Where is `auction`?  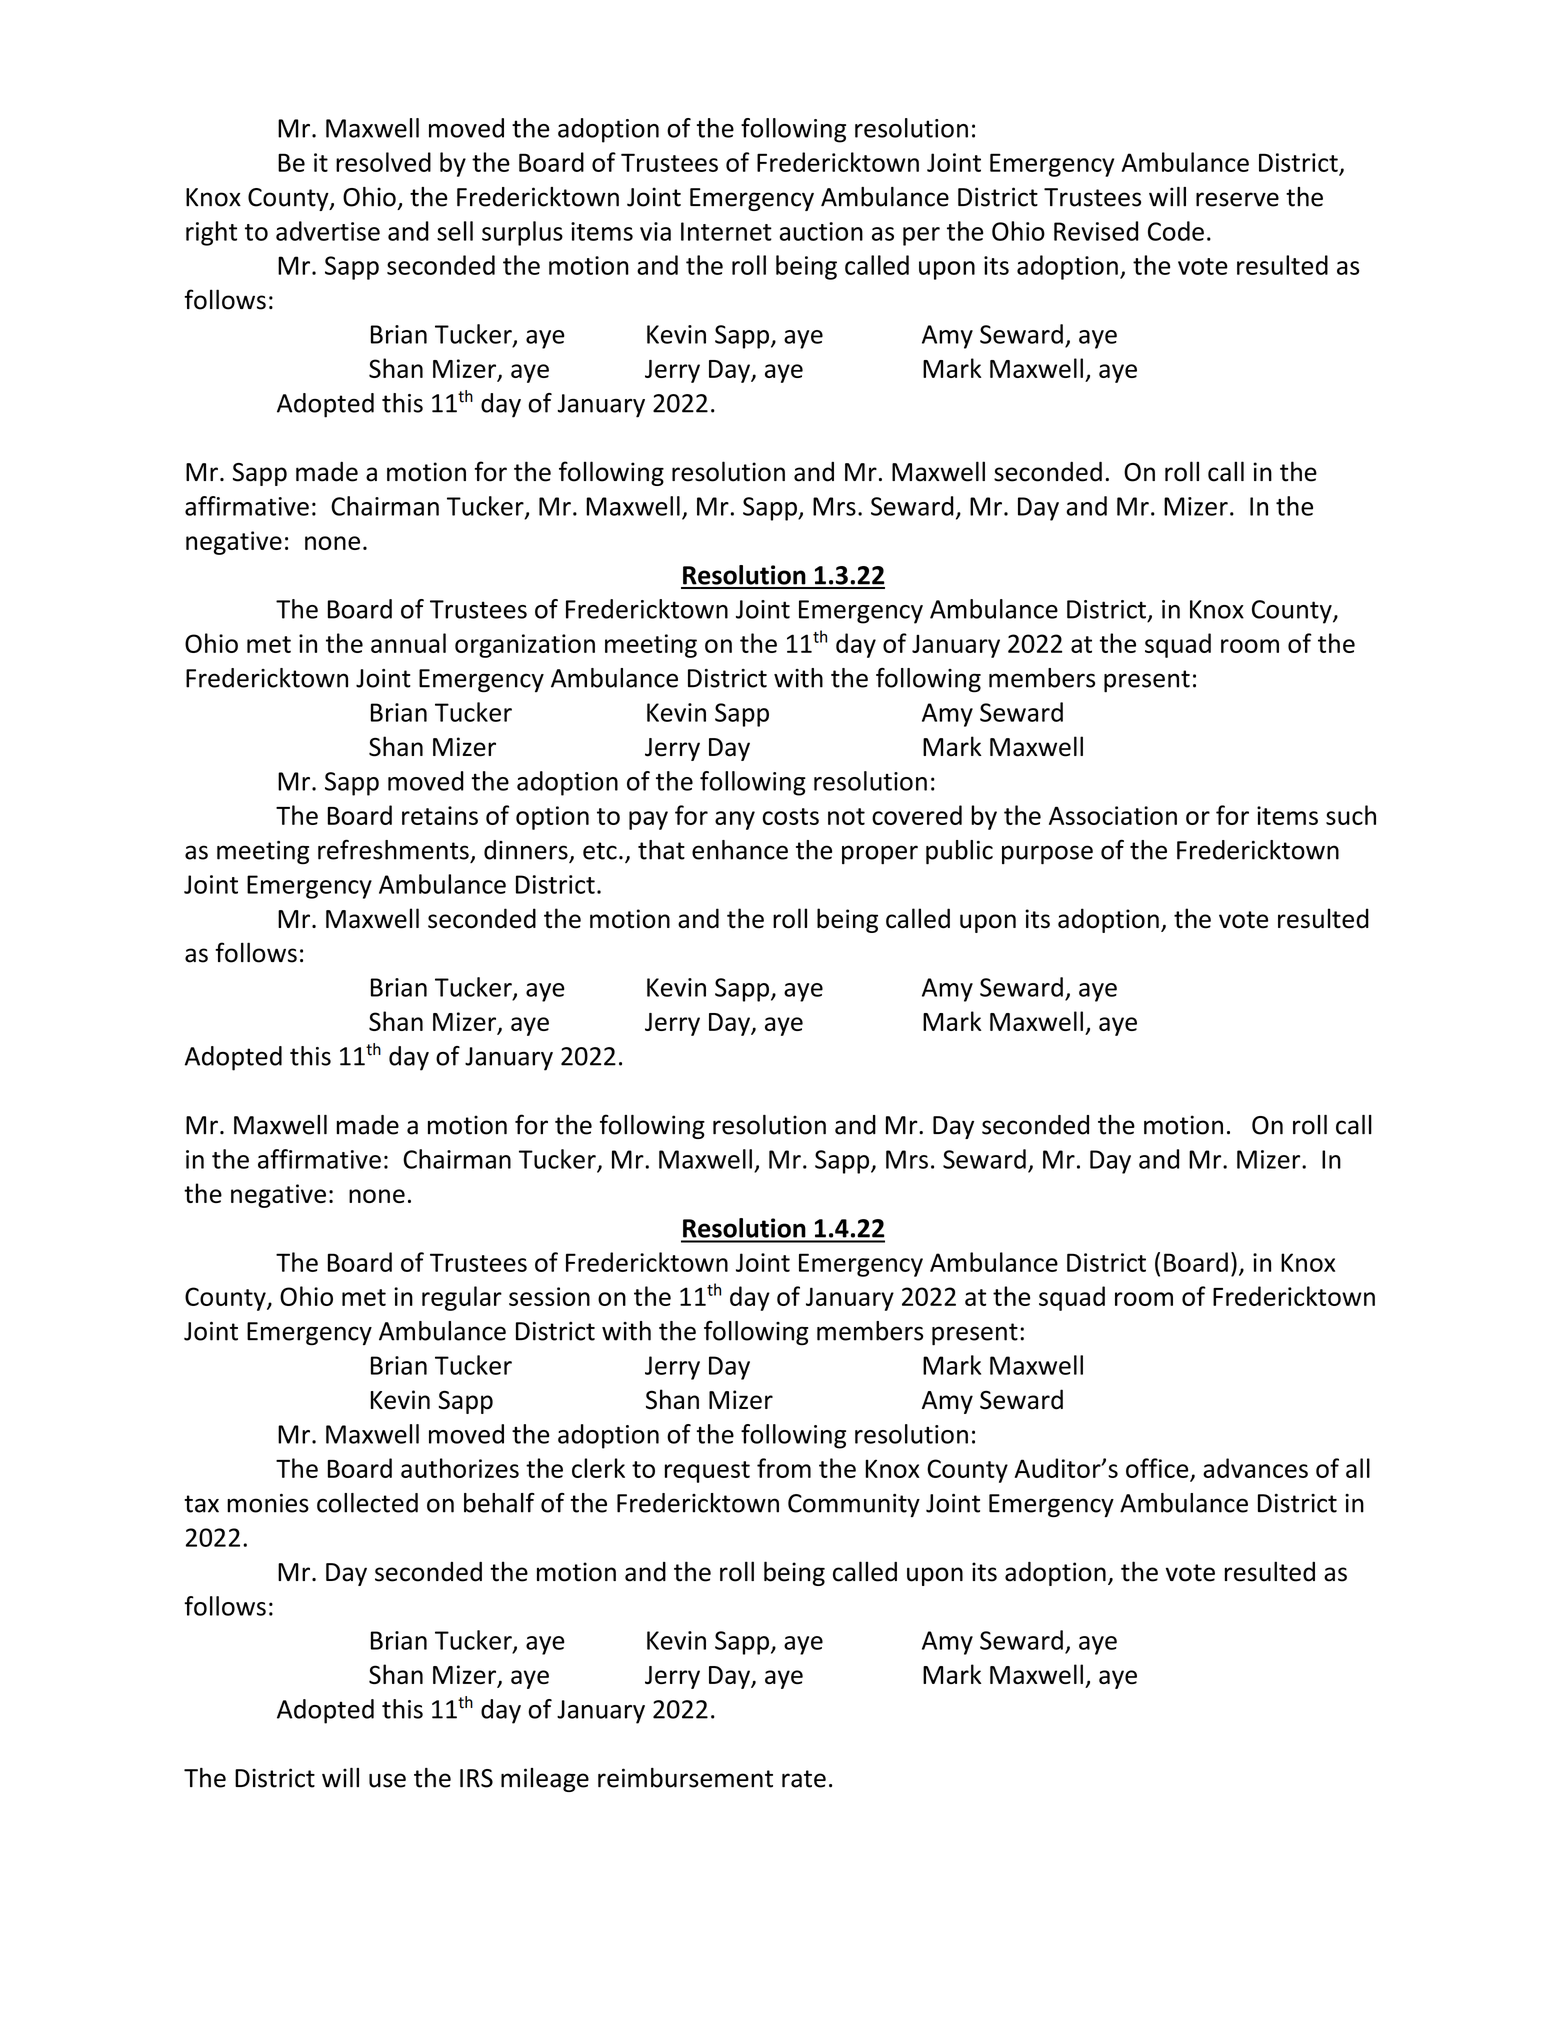 auction is located at coordinates (821, 231).
